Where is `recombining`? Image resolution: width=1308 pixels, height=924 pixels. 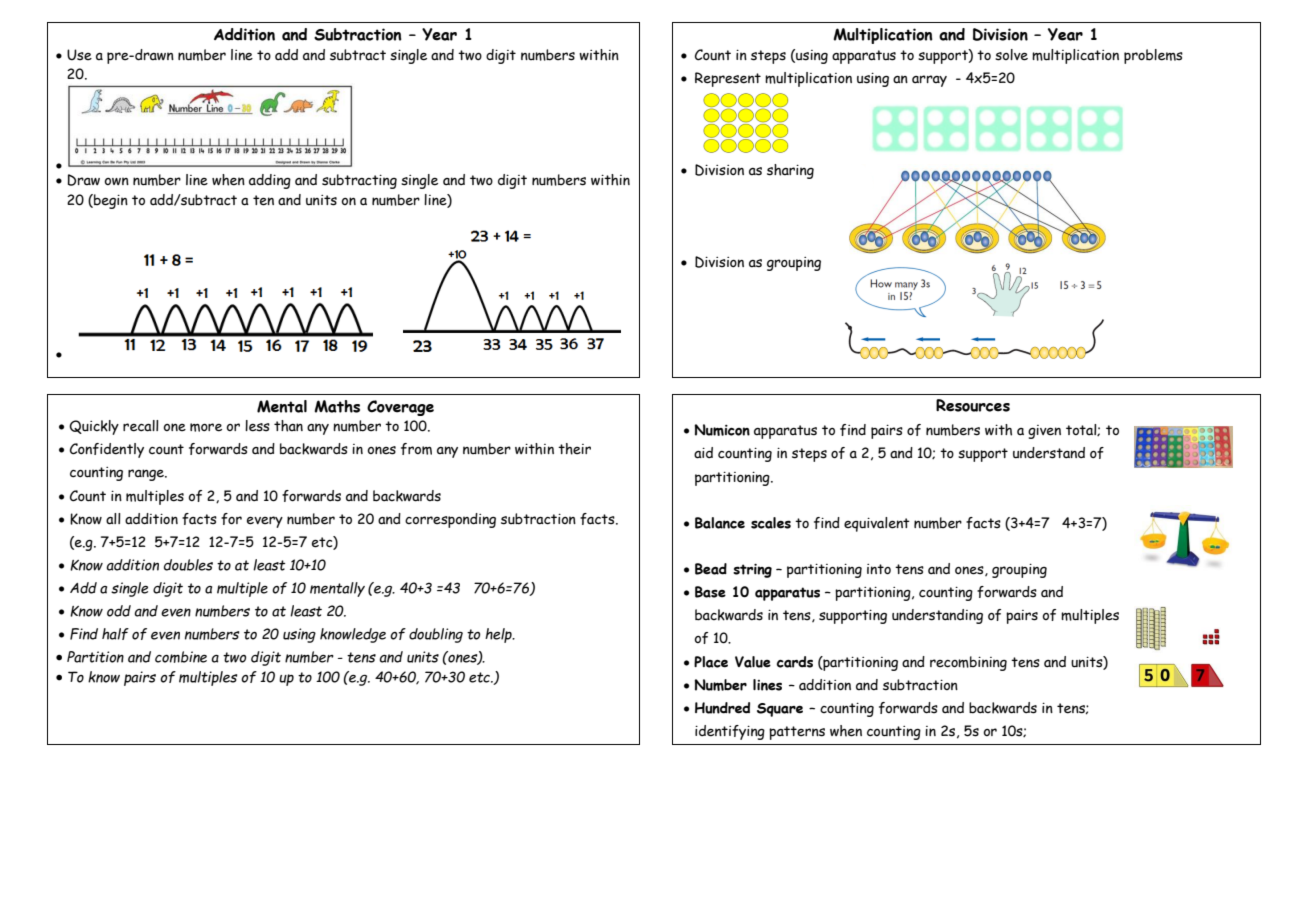
recombining is located at coordinates (968, 663).
